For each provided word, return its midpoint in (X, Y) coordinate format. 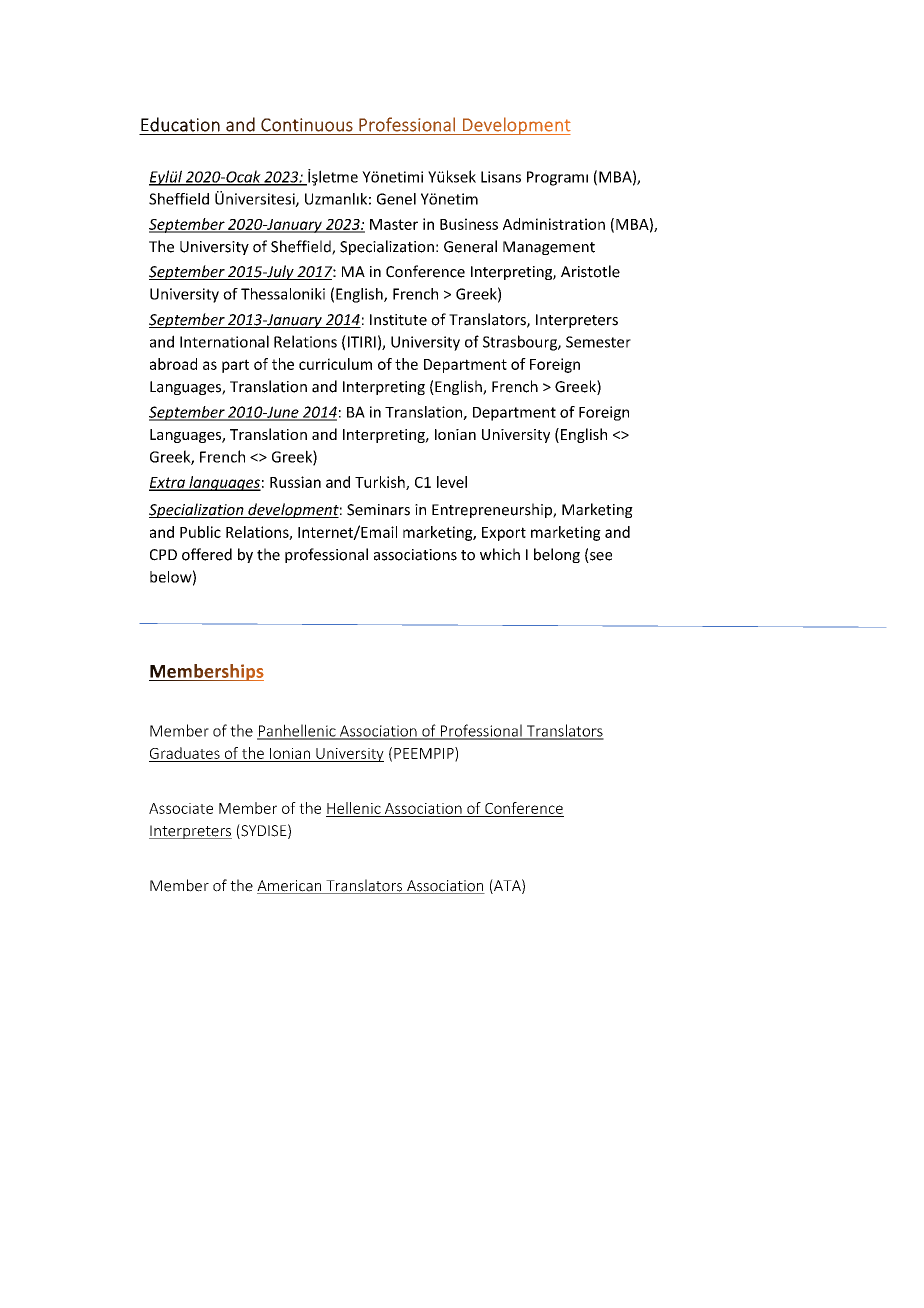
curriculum (335, 364)
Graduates (185, 753)
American (290, 887)
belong (557, 555)
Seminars (378, 510)
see (600, 557)
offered (207, 554)
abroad (173, 364)
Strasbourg (521, 343)
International (224, 341)
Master (394, 224)
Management (549, 248)
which (500, 554)
